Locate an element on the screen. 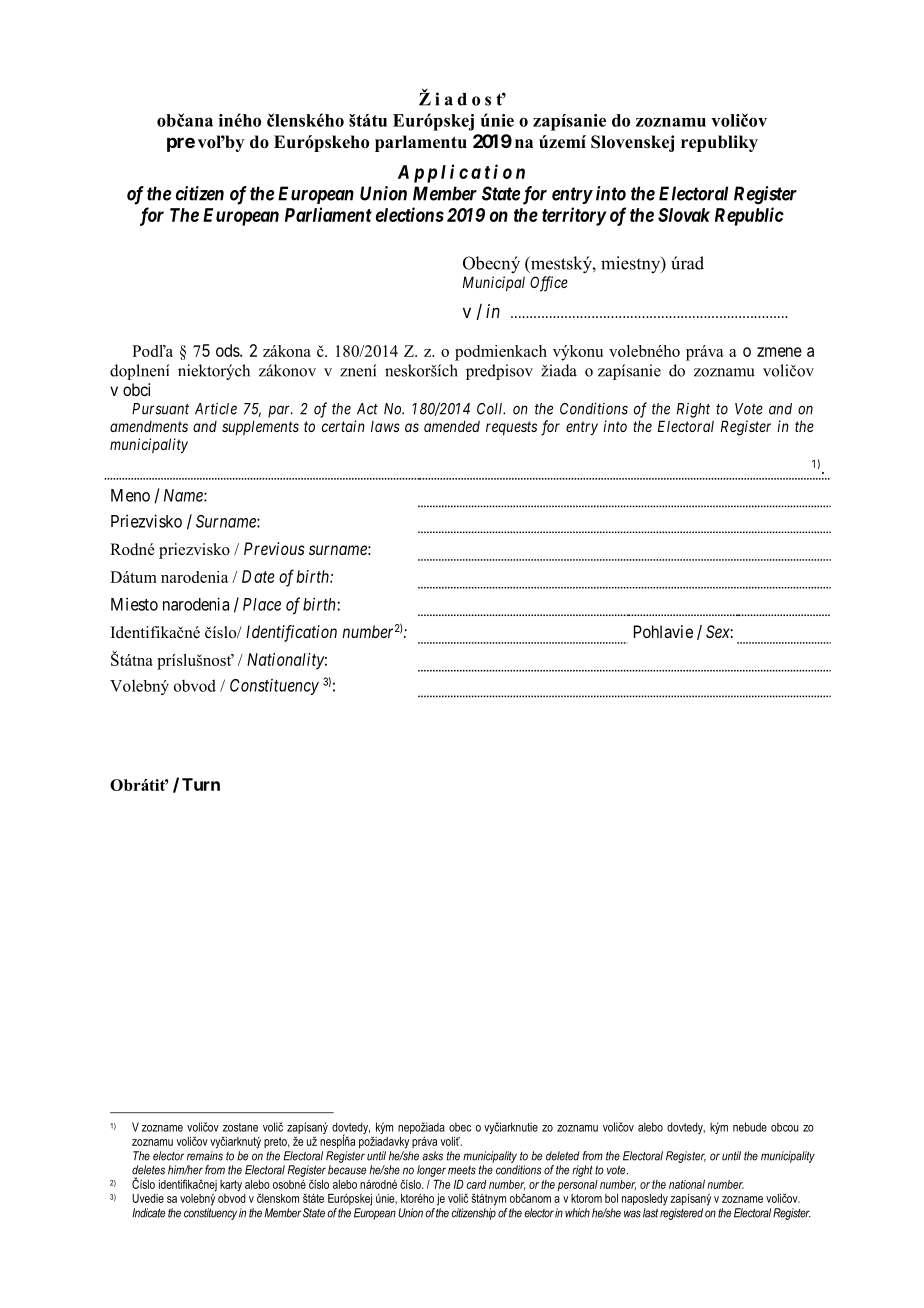  asks is located at coordinates (432, 1156).
